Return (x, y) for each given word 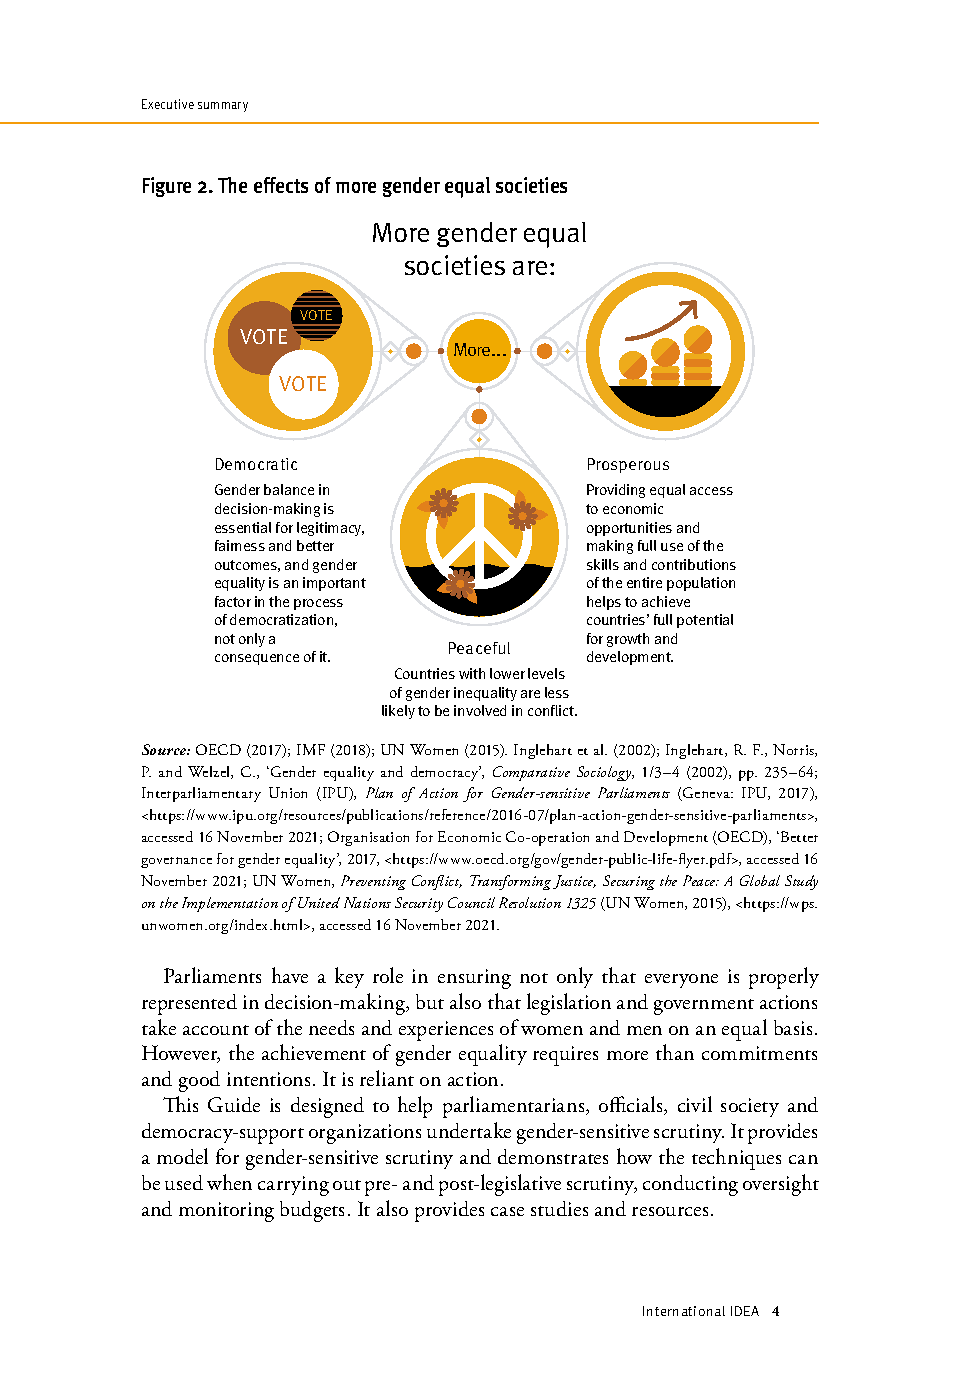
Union (288, 792)
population (701, 584)
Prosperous (628, 465)
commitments (759, 1053)
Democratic (256, 464)
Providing (616, 491)
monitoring (226, 1212)
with (472, 673)
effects (281, 185)
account (216, 1030)
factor (233, 601)
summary (223, 107)
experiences (446, 1031)
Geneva (706, 794)
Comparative (531, 773)
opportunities (629, 529)
